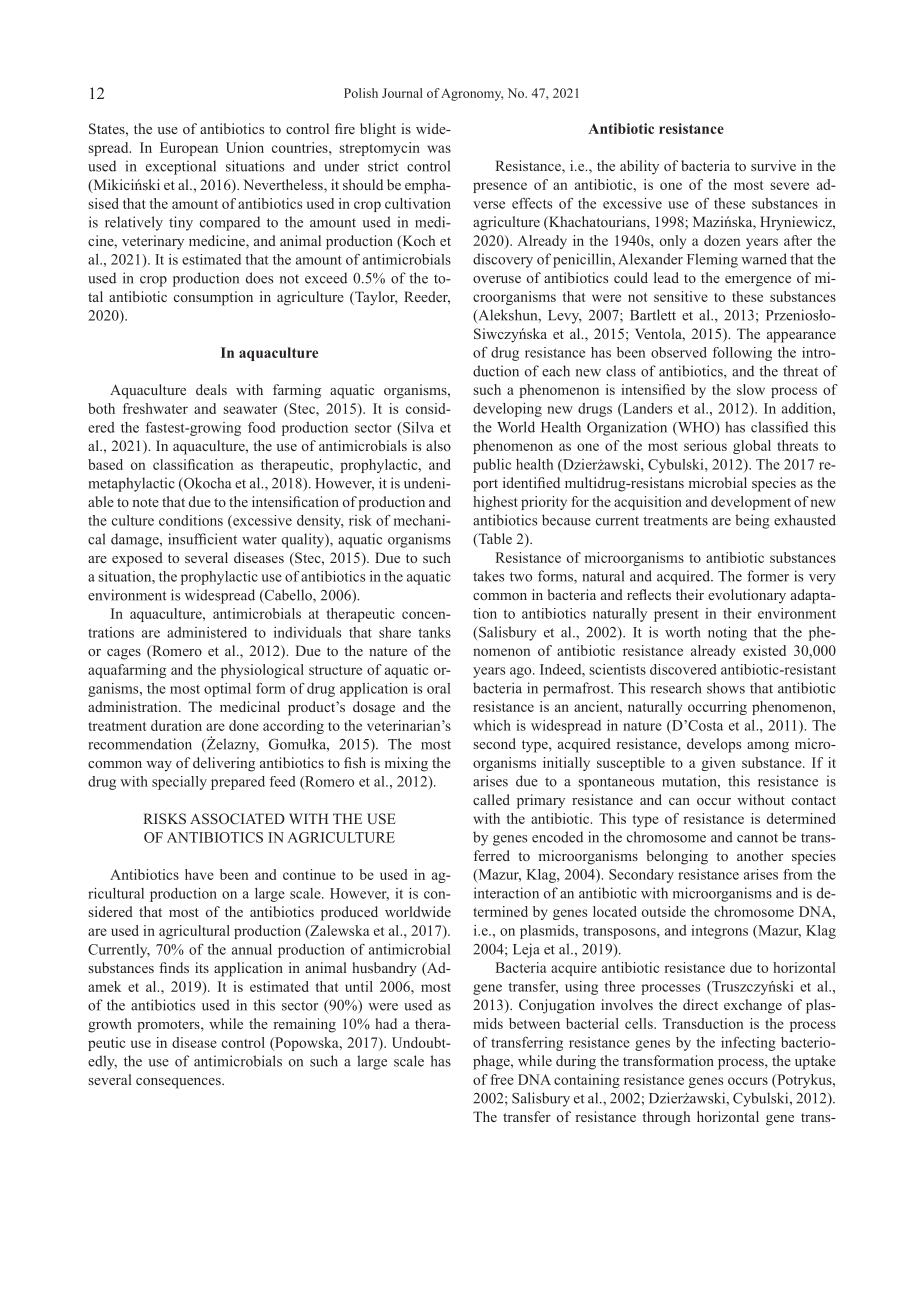 The width and height of the image is (924, 1308). Describe the element at coordinates (502, 1079) in the image. I see `free` at that location.
